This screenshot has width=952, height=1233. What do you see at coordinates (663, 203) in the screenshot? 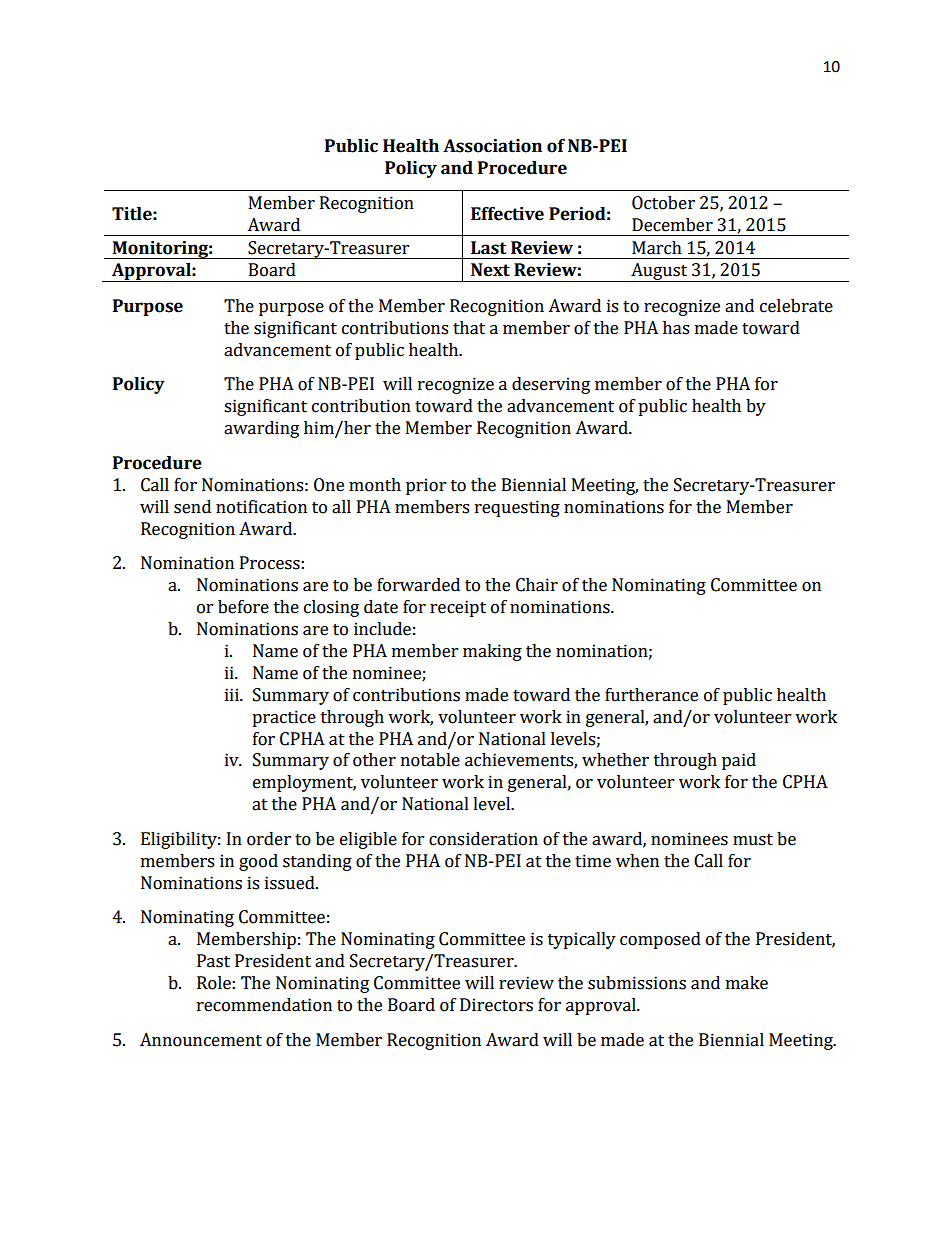
I see `October` at bounding box center [663, 203].
